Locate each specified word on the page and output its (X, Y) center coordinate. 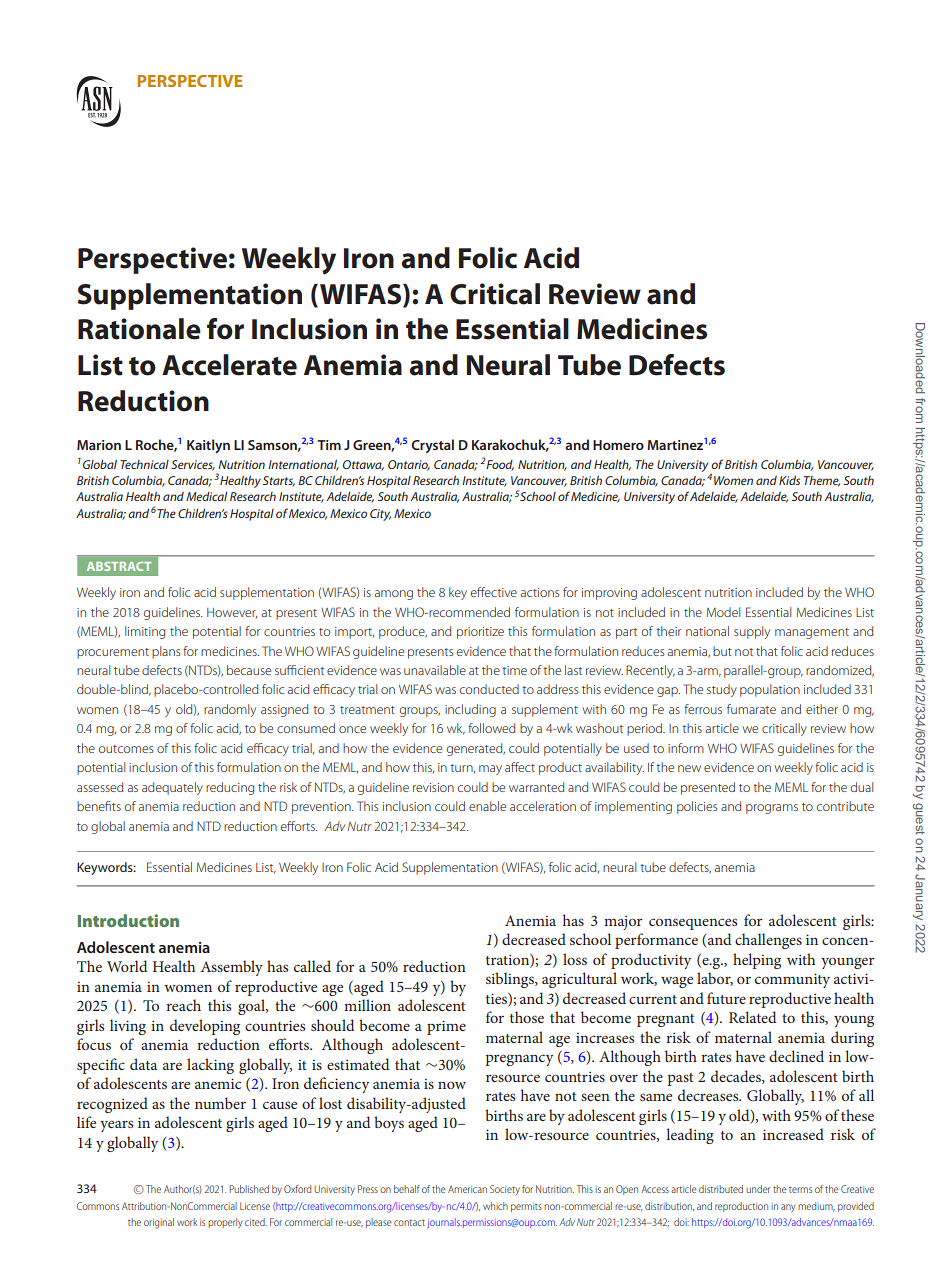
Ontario (409, 465)
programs (772, 809)
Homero (618, 445)
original (159, 1223)
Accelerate (229, 365)
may (490, 770)
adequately (172, 788)
